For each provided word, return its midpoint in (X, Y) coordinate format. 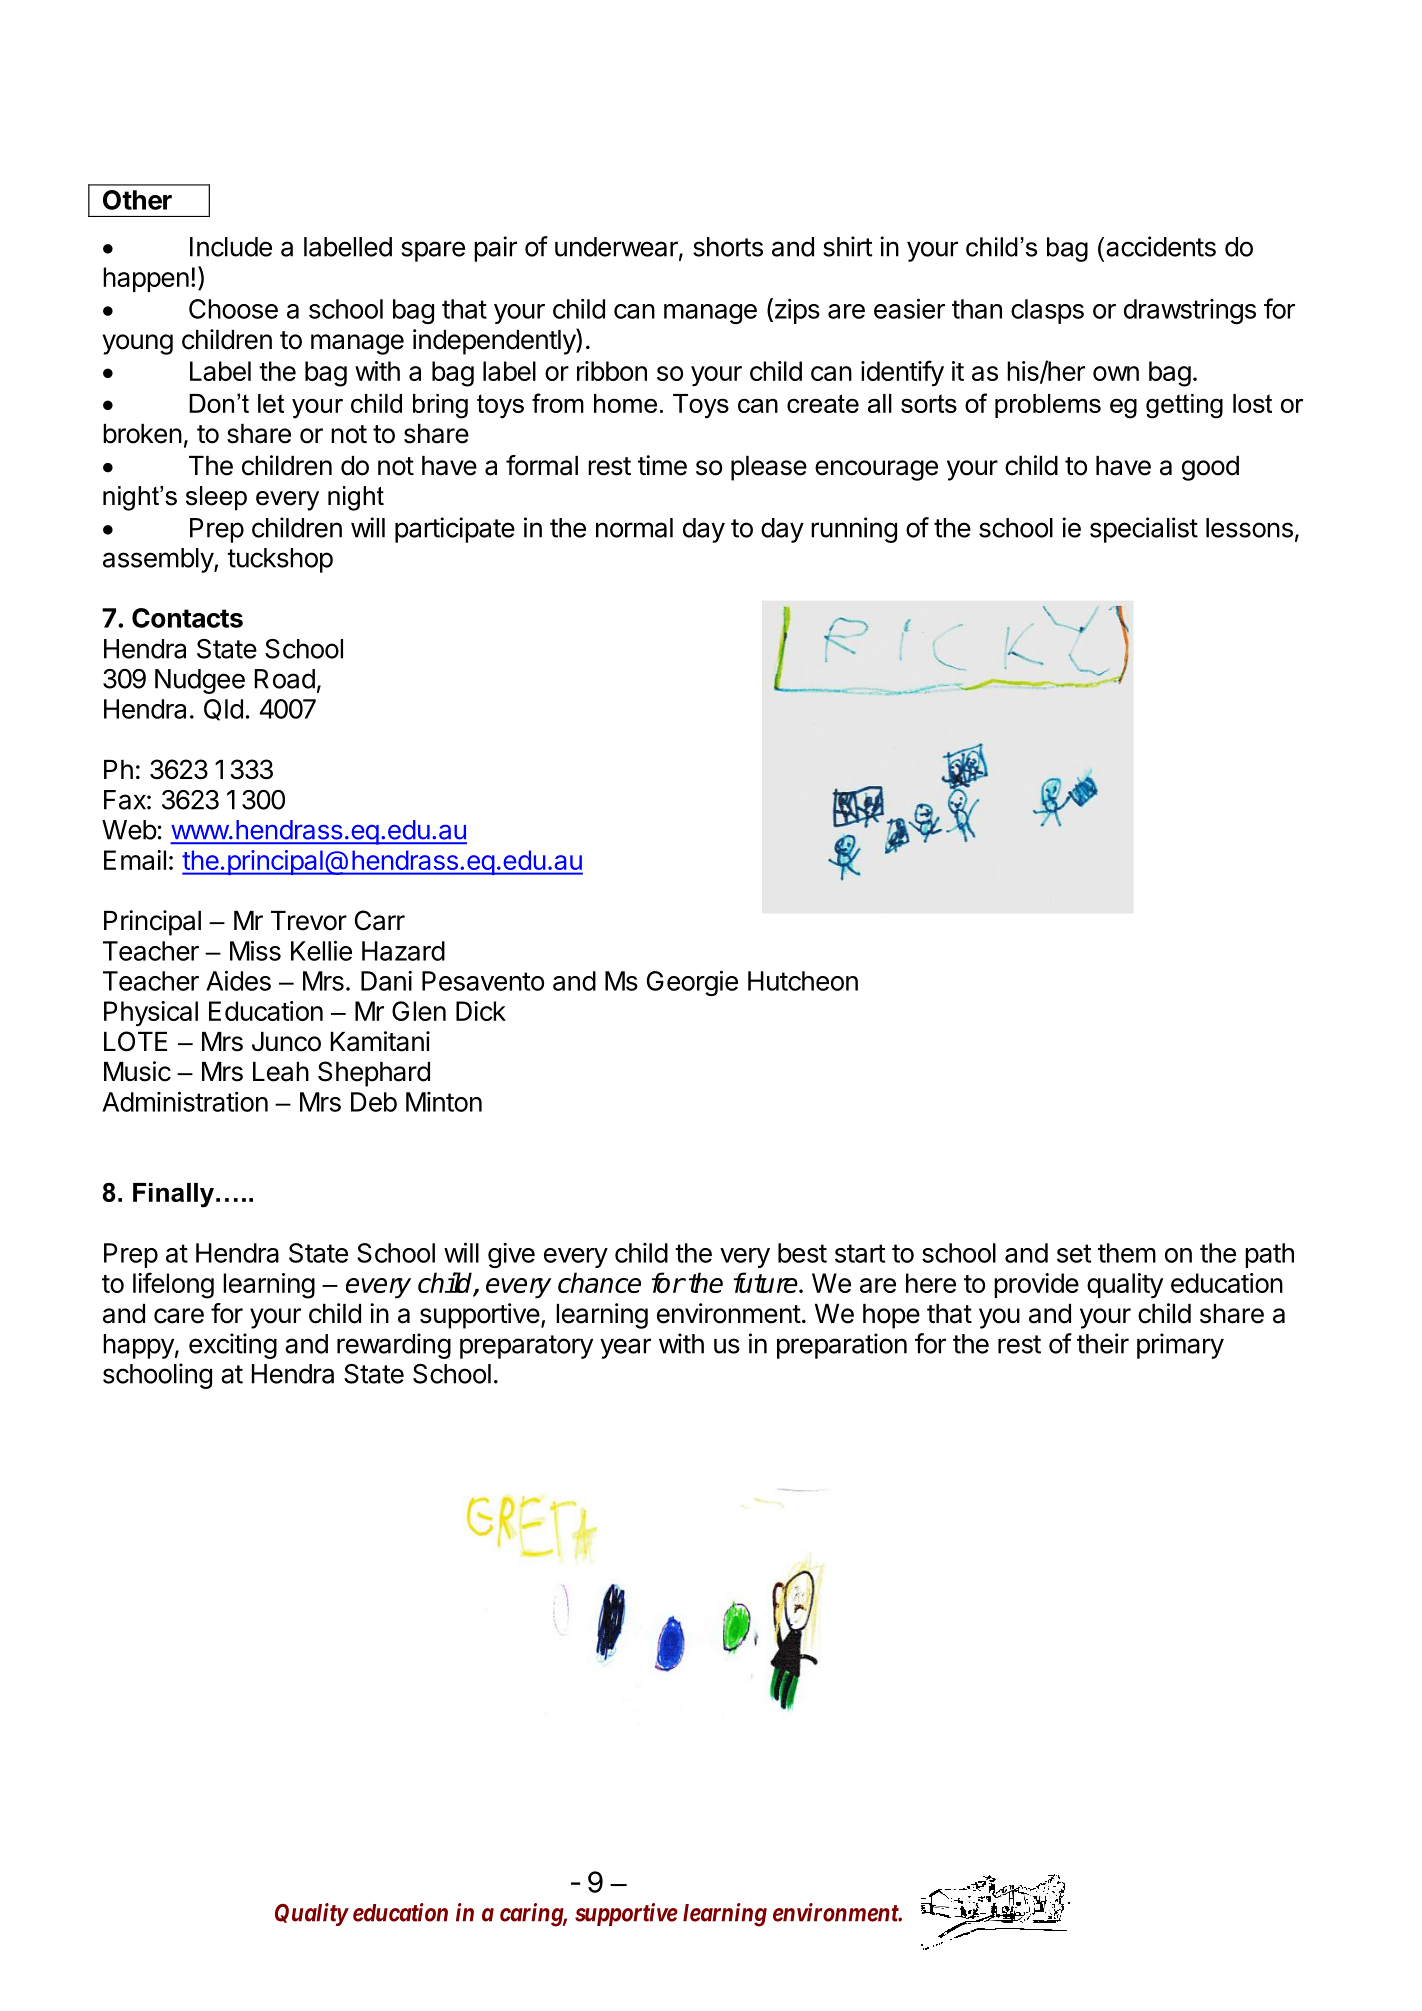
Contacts (187, 618)
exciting (233, 1346)
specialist (1144, 530)
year (625, 1348)
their (1103, 1343)
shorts (728, 247)
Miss (255, 950)
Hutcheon (803, 981)
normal (634, 528)
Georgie (692, 983)
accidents (1161, 246)
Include (231, 247)
